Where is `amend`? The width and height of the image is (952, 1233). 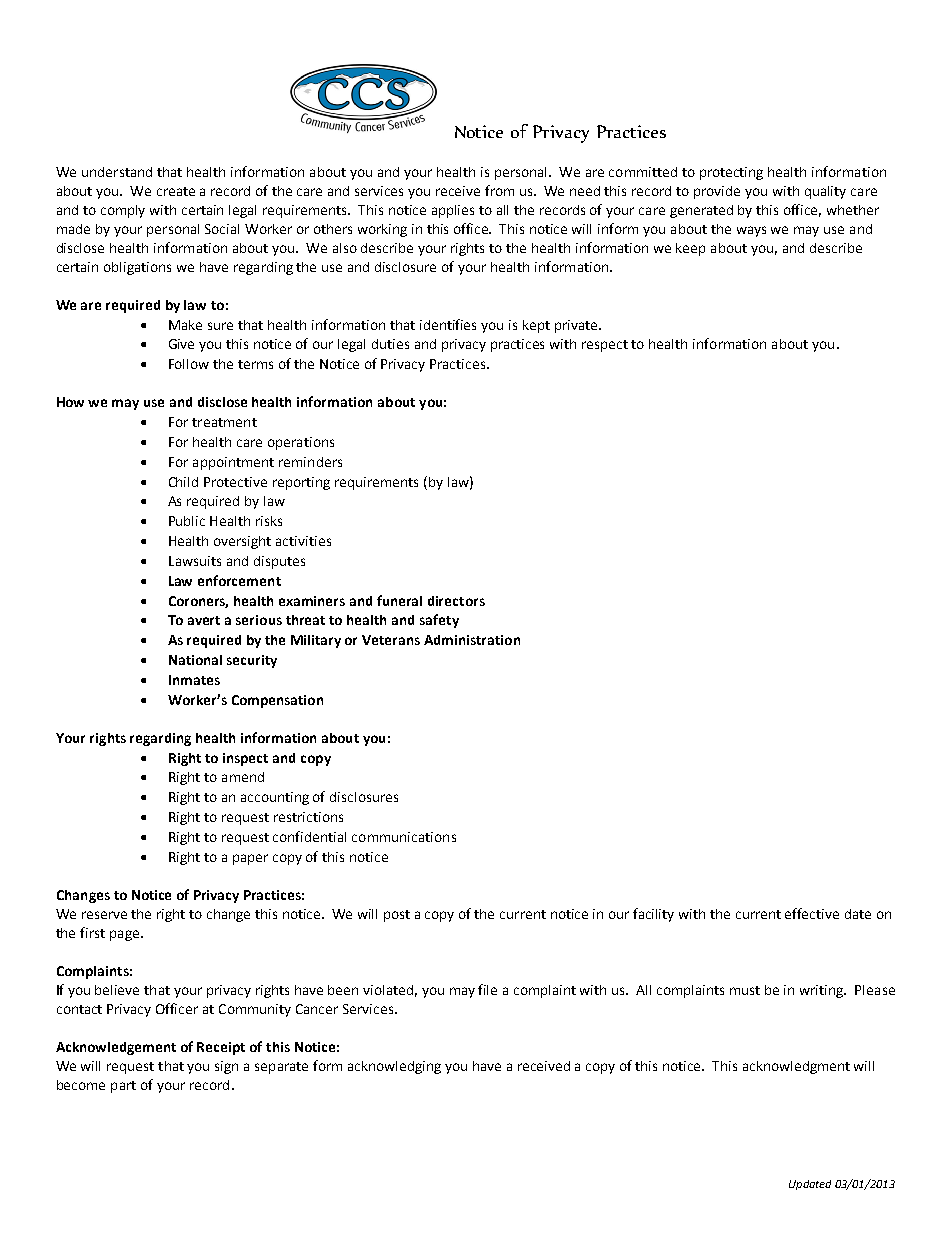 amend is located at coordinates (243, 777).
